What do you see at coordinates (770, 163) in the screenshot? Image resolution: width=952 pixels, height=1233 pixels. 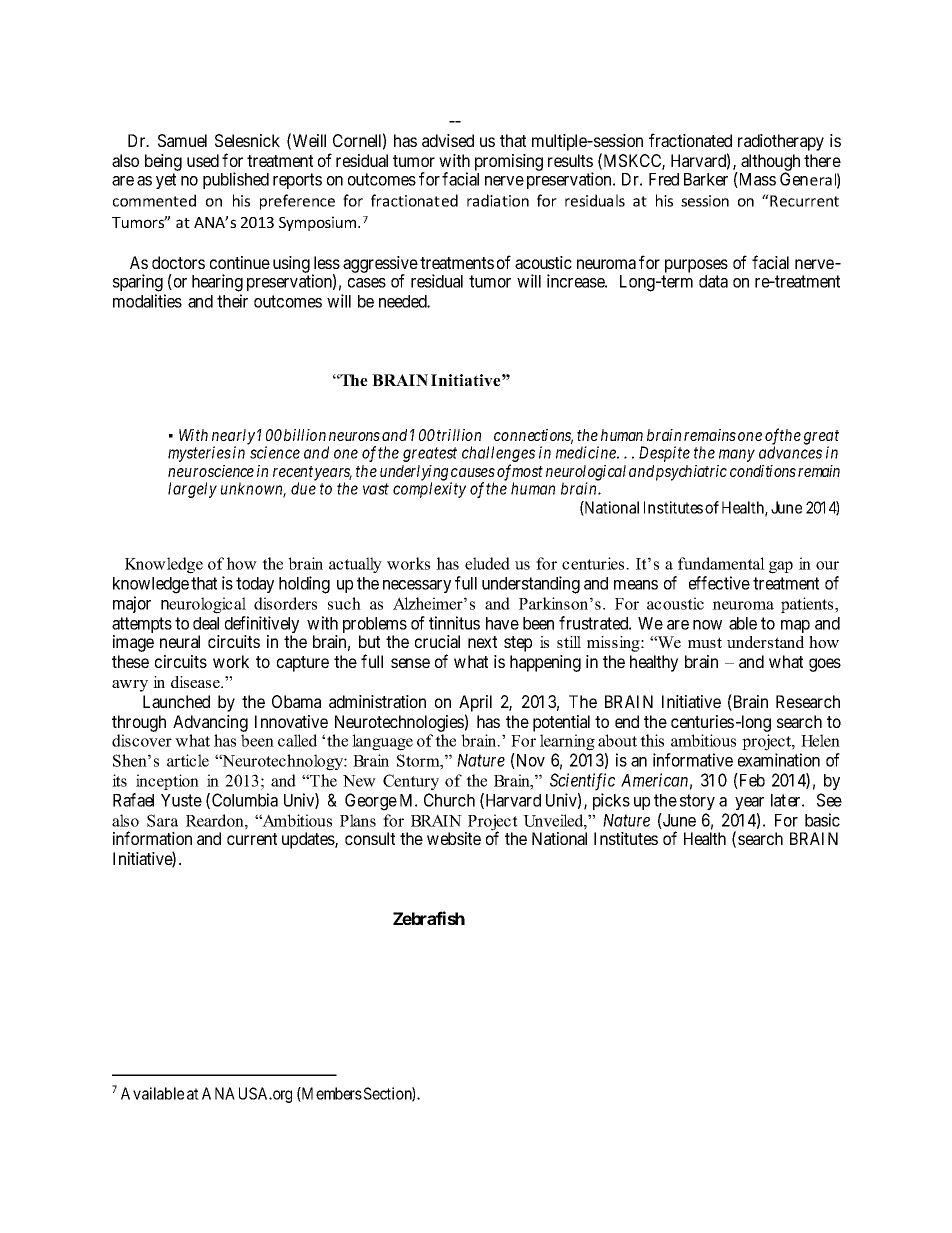 I see `although` at bounding box center [770, 163].
